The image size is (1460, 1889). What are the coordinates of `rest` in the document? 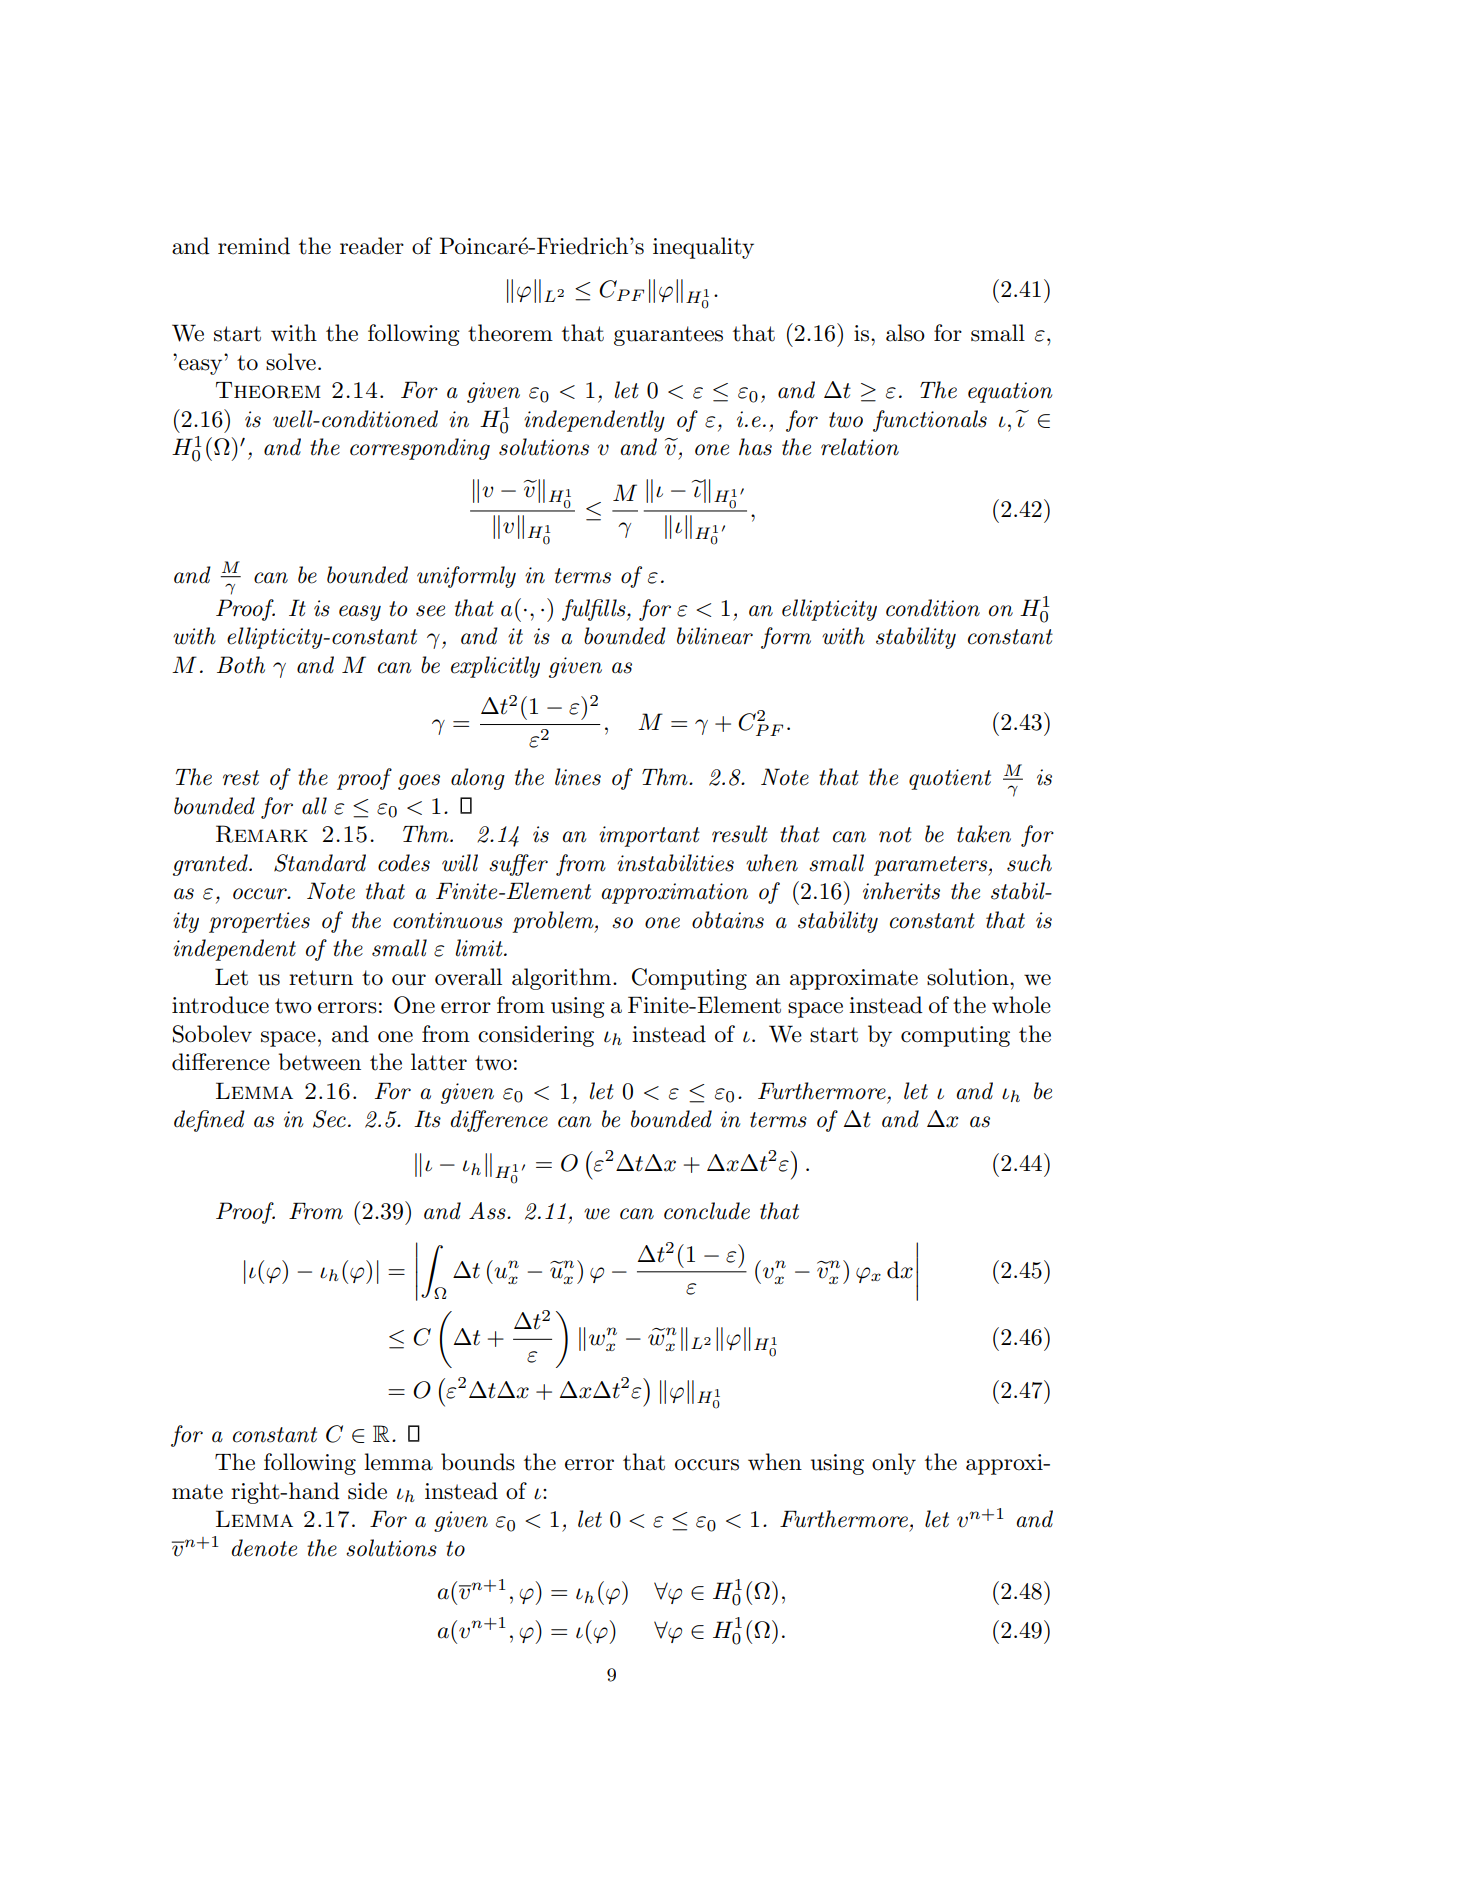 It's located at (241, 778).
